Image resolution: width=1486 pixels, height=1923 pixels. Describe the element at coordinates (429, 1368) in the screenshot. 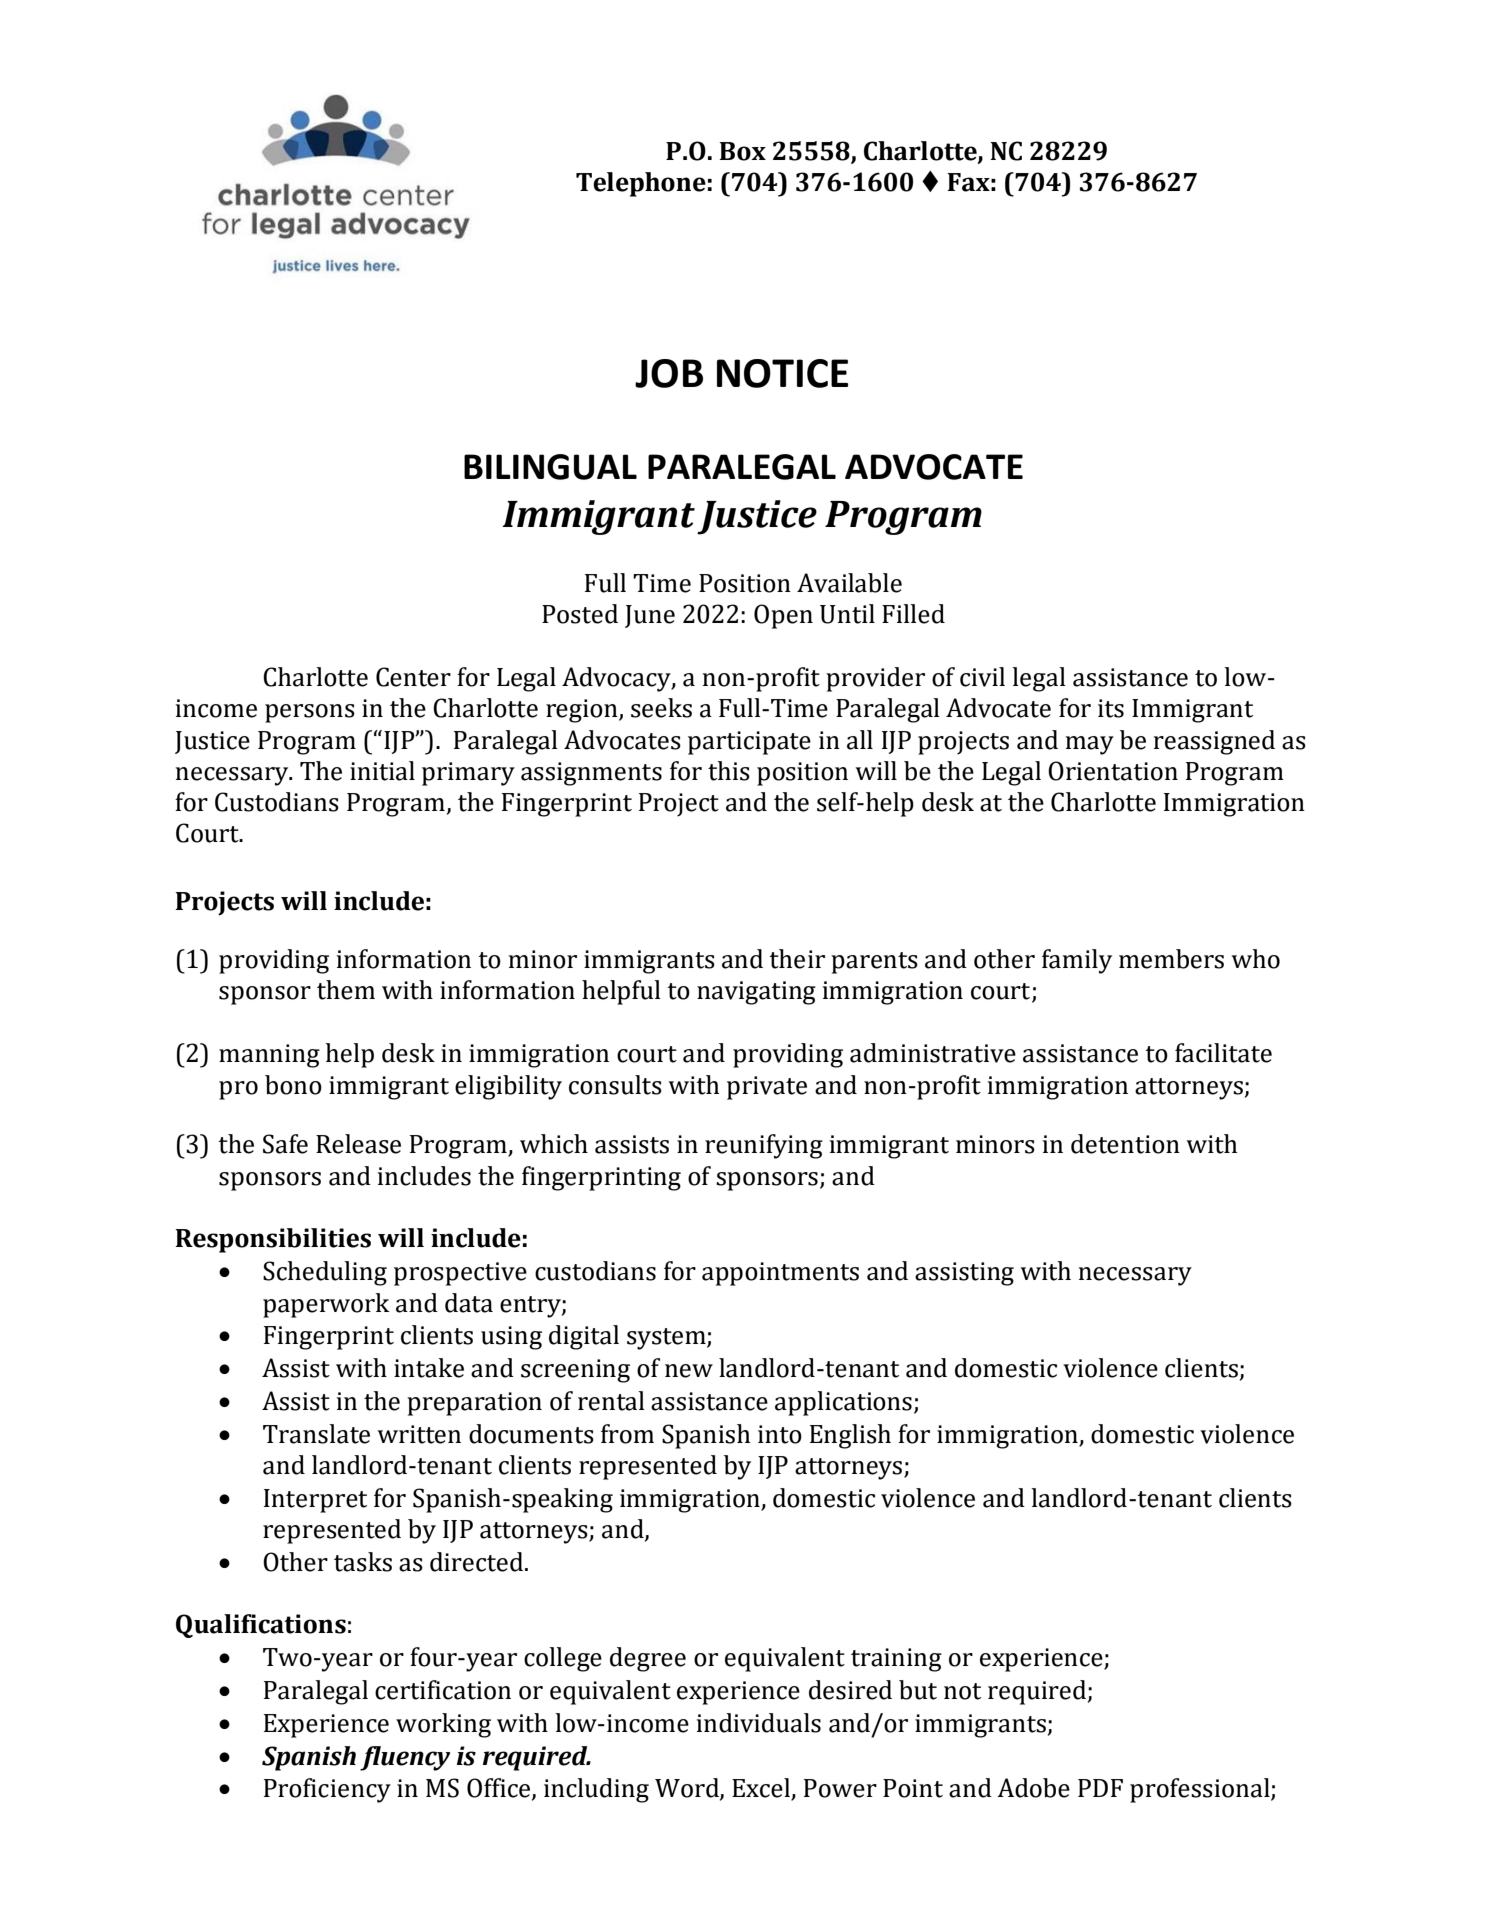

I see `intake` at that location.
